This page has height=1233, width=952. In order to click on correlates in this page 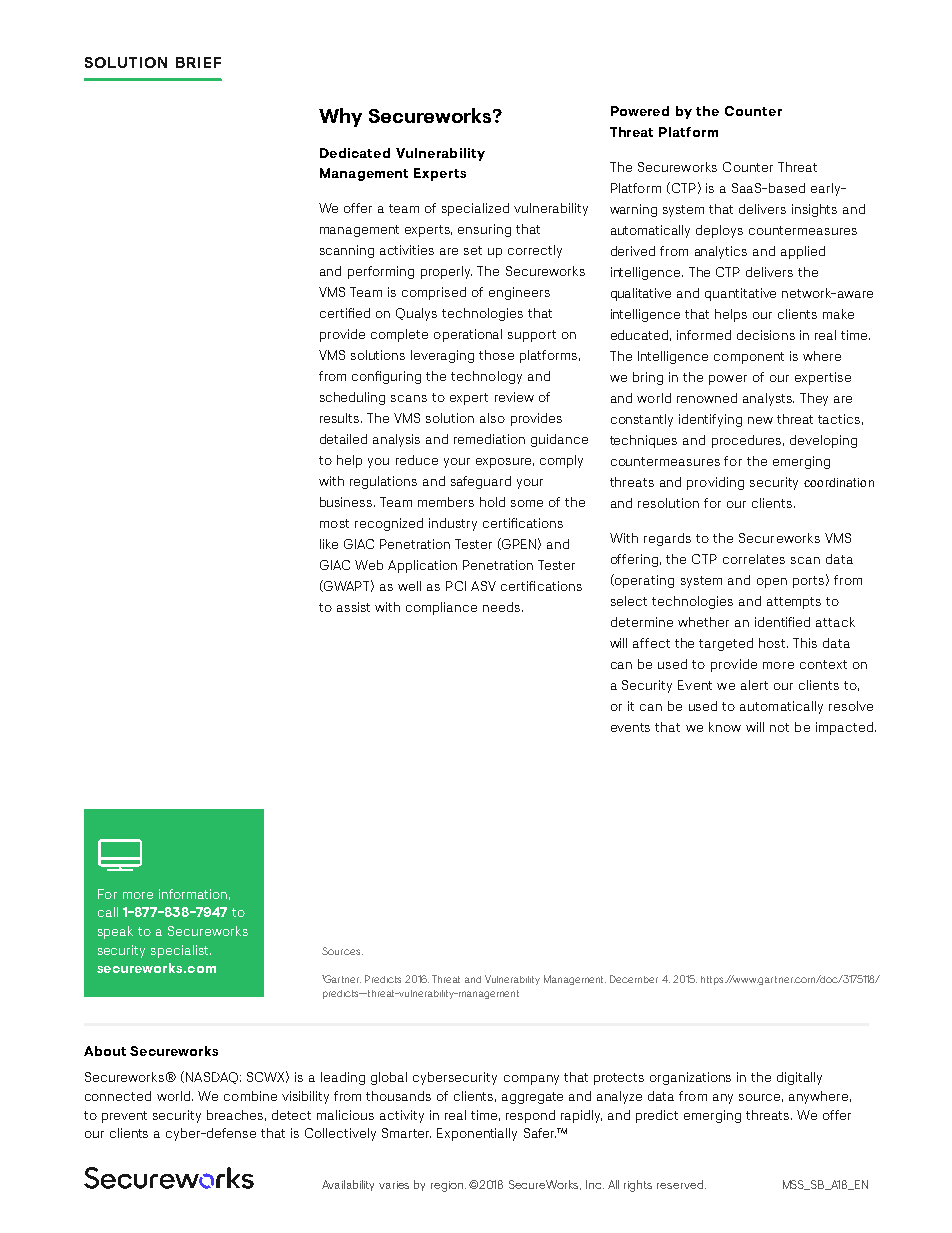, I will do `click(754, 559)`.
